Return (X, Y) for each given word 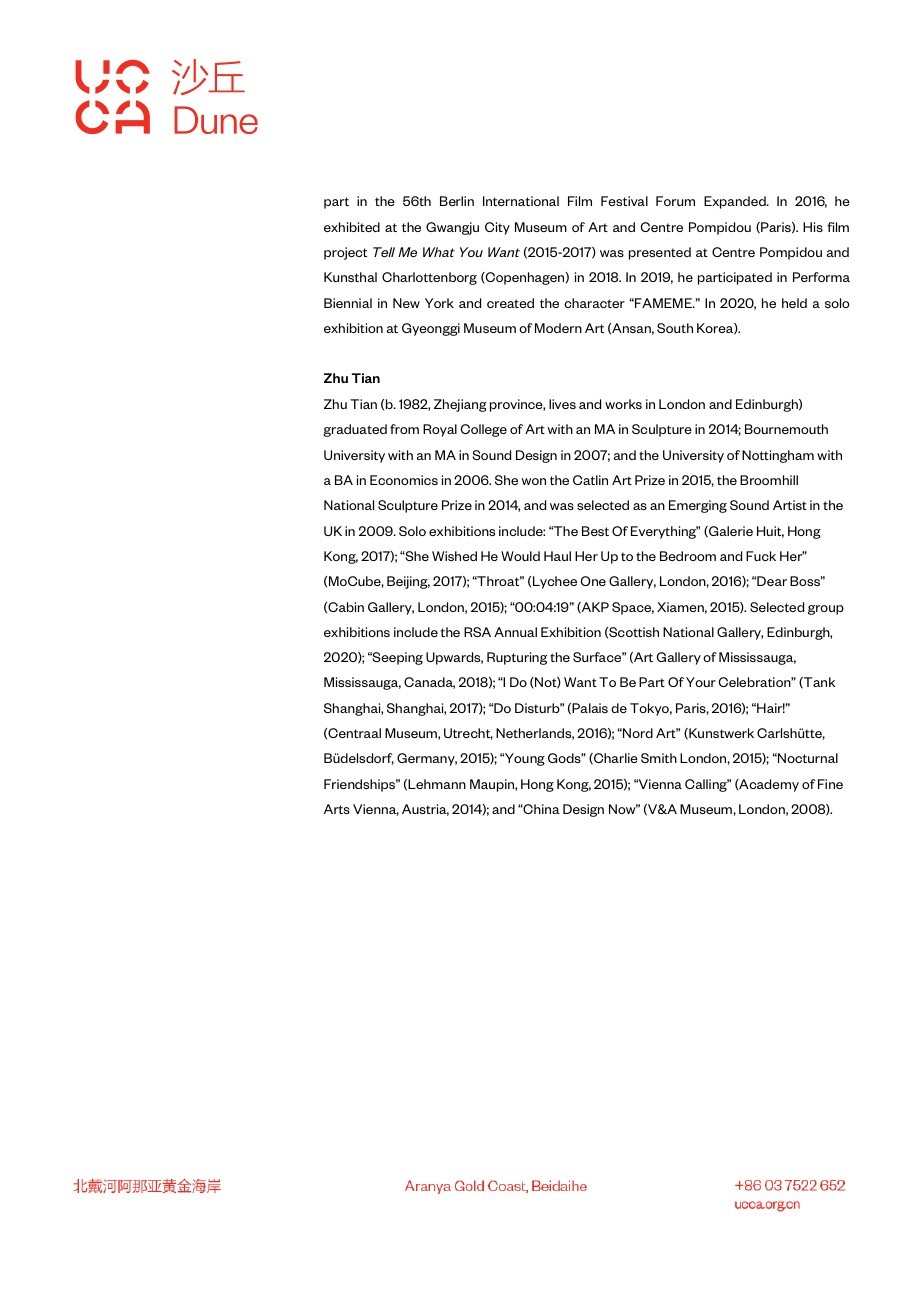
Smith (659, 758)
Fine (830, 784)
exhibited (352, 227)
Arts (337, 809)
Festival (624, 201)
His (813, 227)
